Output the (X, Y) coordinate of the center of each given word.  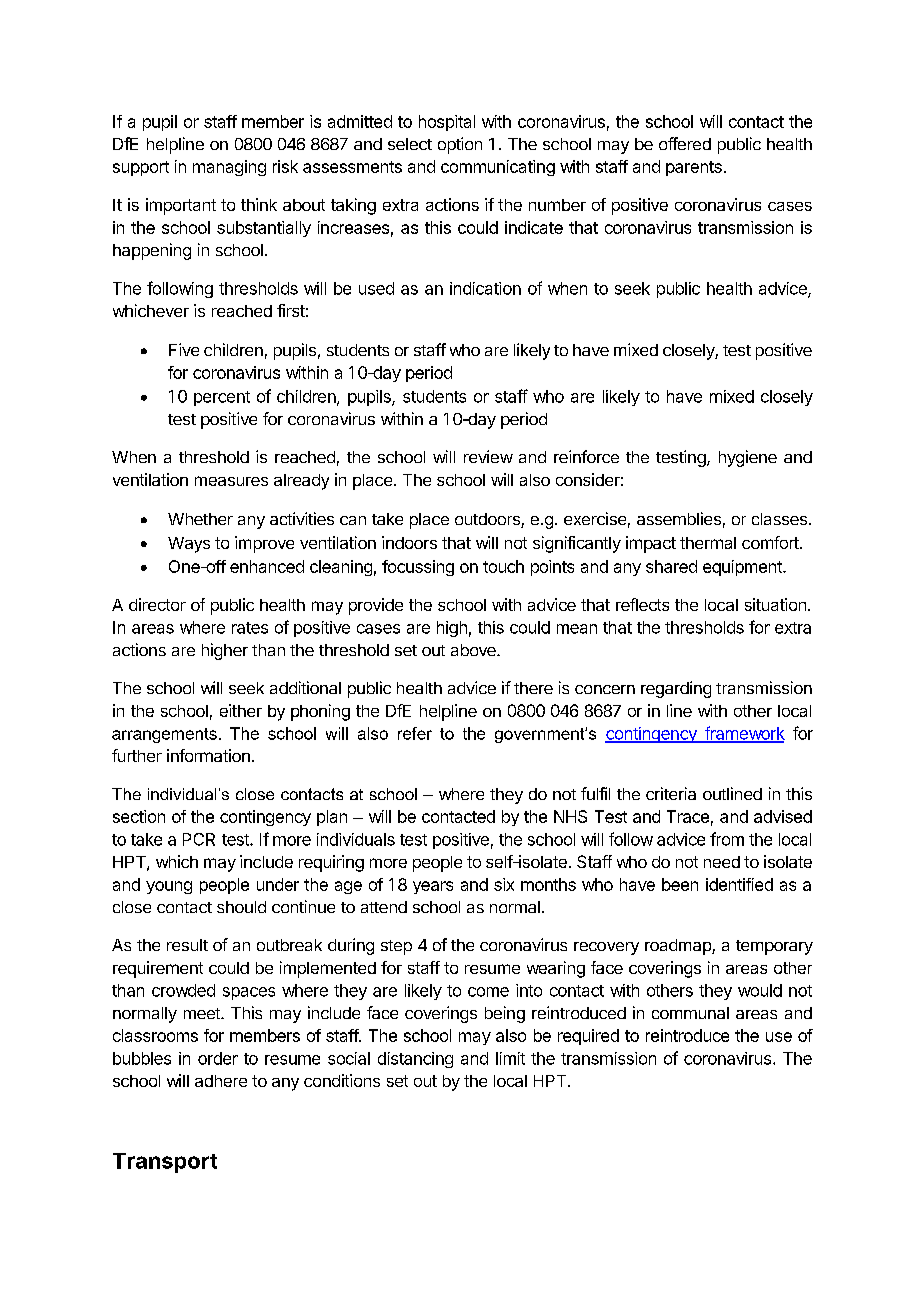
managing (229, 168)
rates (250, 628)
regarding (676, 689)
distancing (415, 1060)
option (460, 145)
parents (694, 168)
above (474, 650)
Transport (165, 1163)
